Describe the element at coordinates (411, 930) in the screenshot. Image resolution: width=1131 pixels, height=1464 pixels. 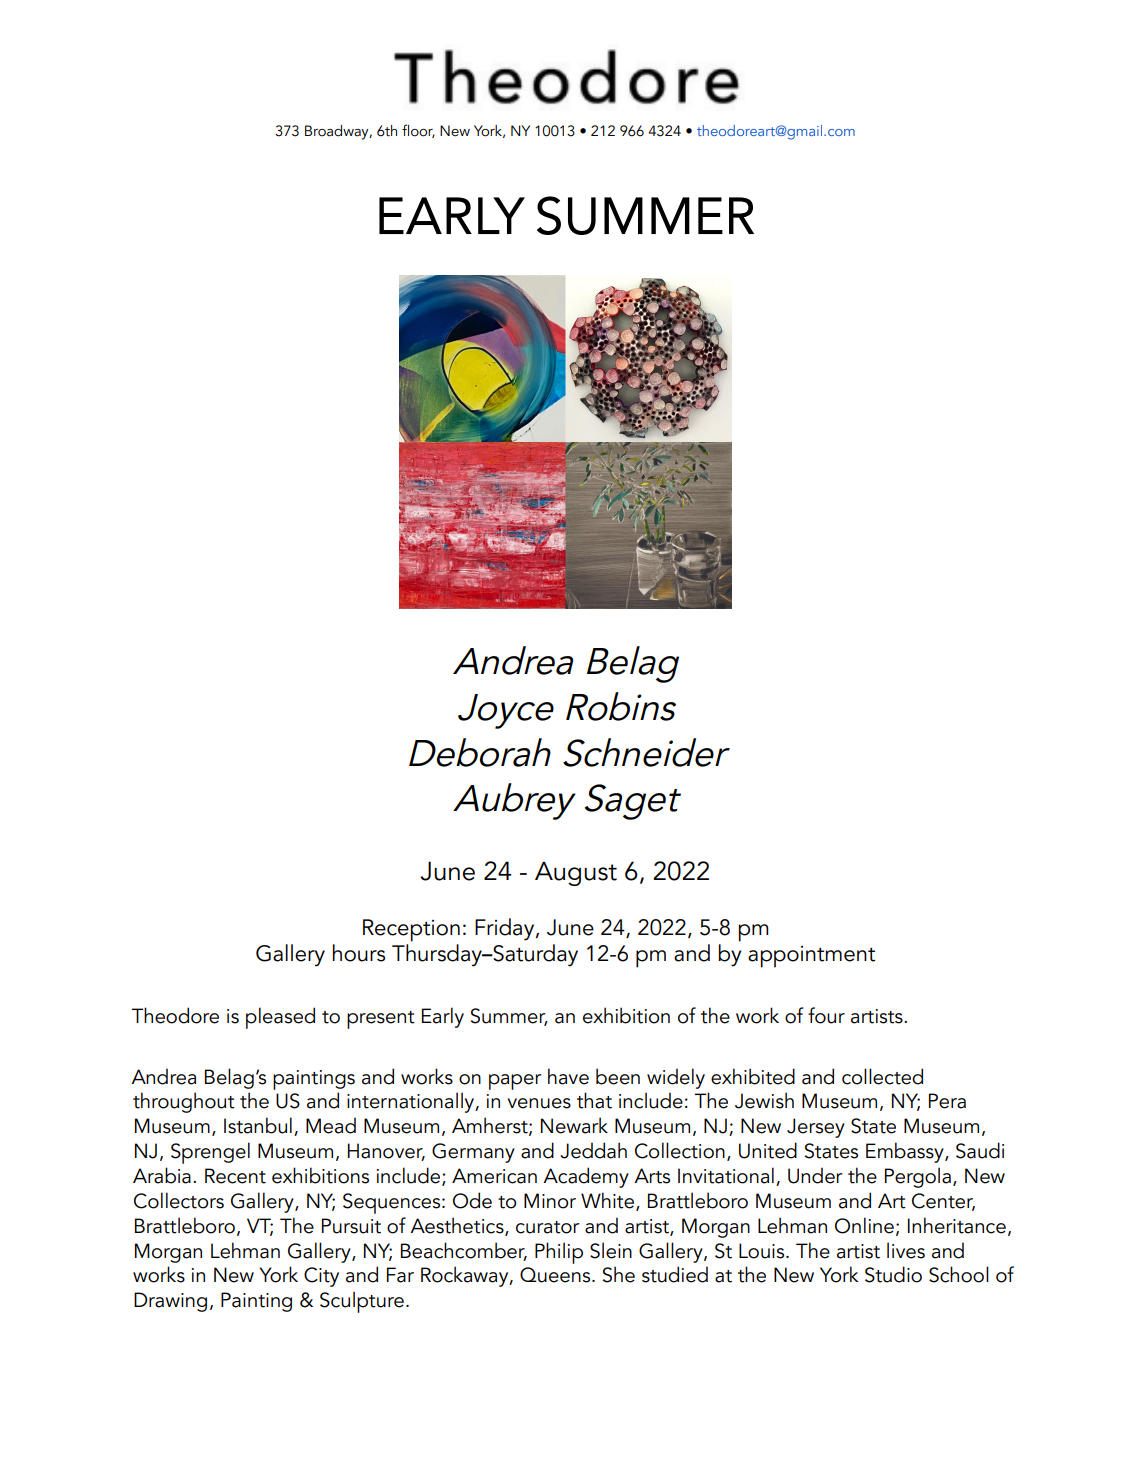
I see `Reception` at that location.
